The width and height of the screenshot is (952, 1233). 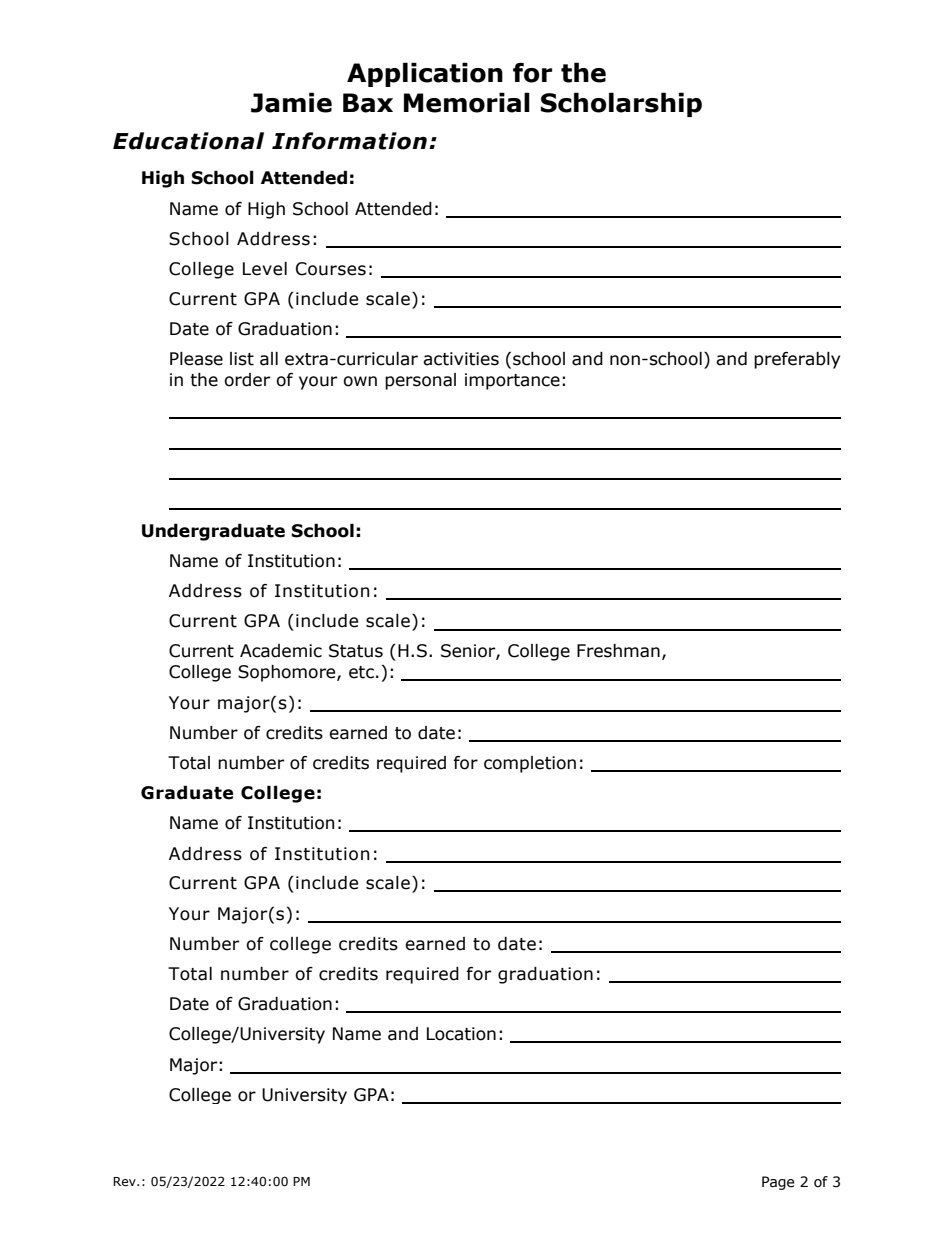 What do you see at coordinates (530, 764) in the screenshot?
I see `completion` at bounding box center [530, 764].
